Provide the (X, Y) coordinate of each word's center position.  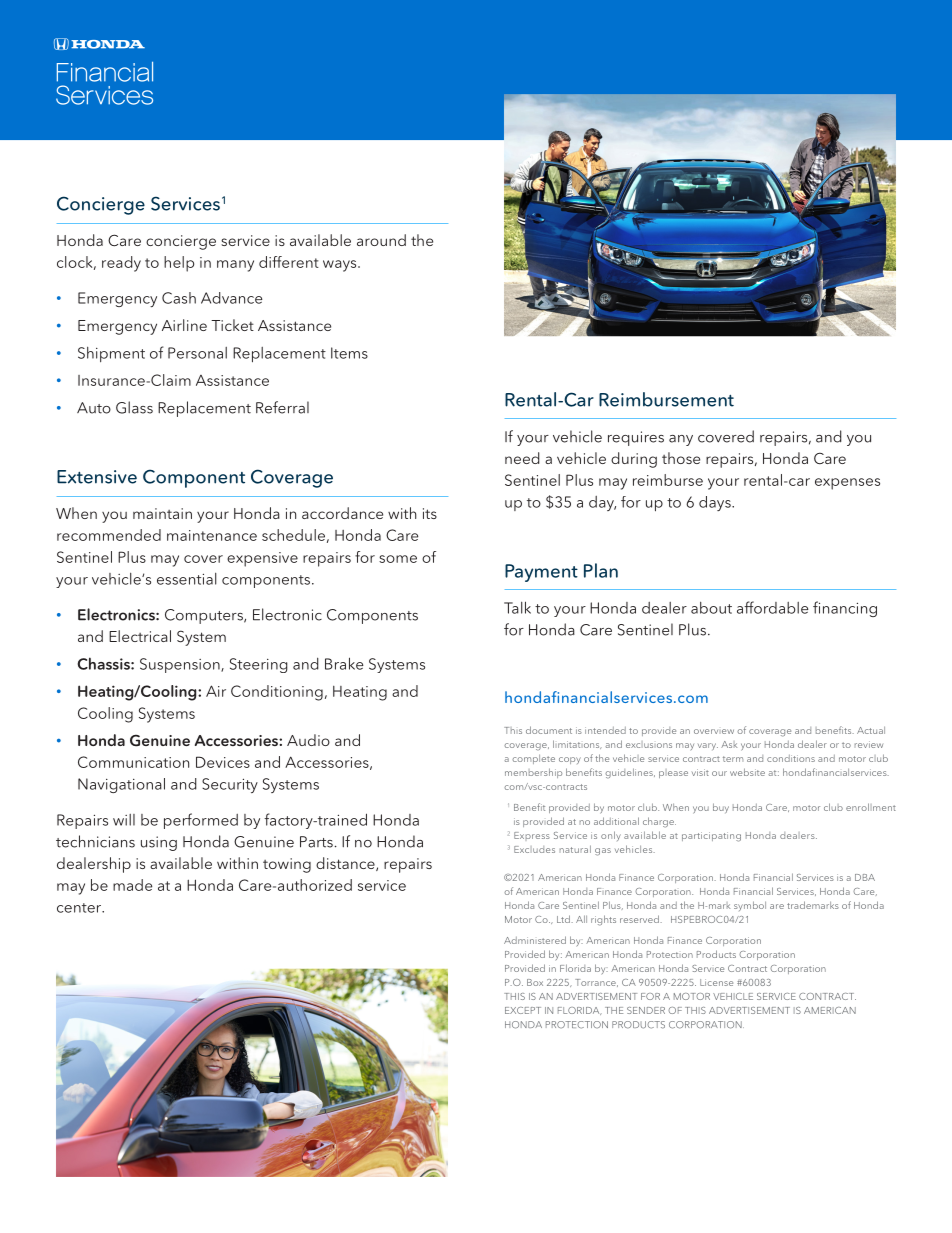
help (179, 264)
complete (533, 759)
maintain (162, 513)
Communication (133, 762)
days (716, 503)
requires (636, 438)
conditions (791, 758)
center (80, 908)
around (381, 240)
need (522, 458)
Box (535, 982)
